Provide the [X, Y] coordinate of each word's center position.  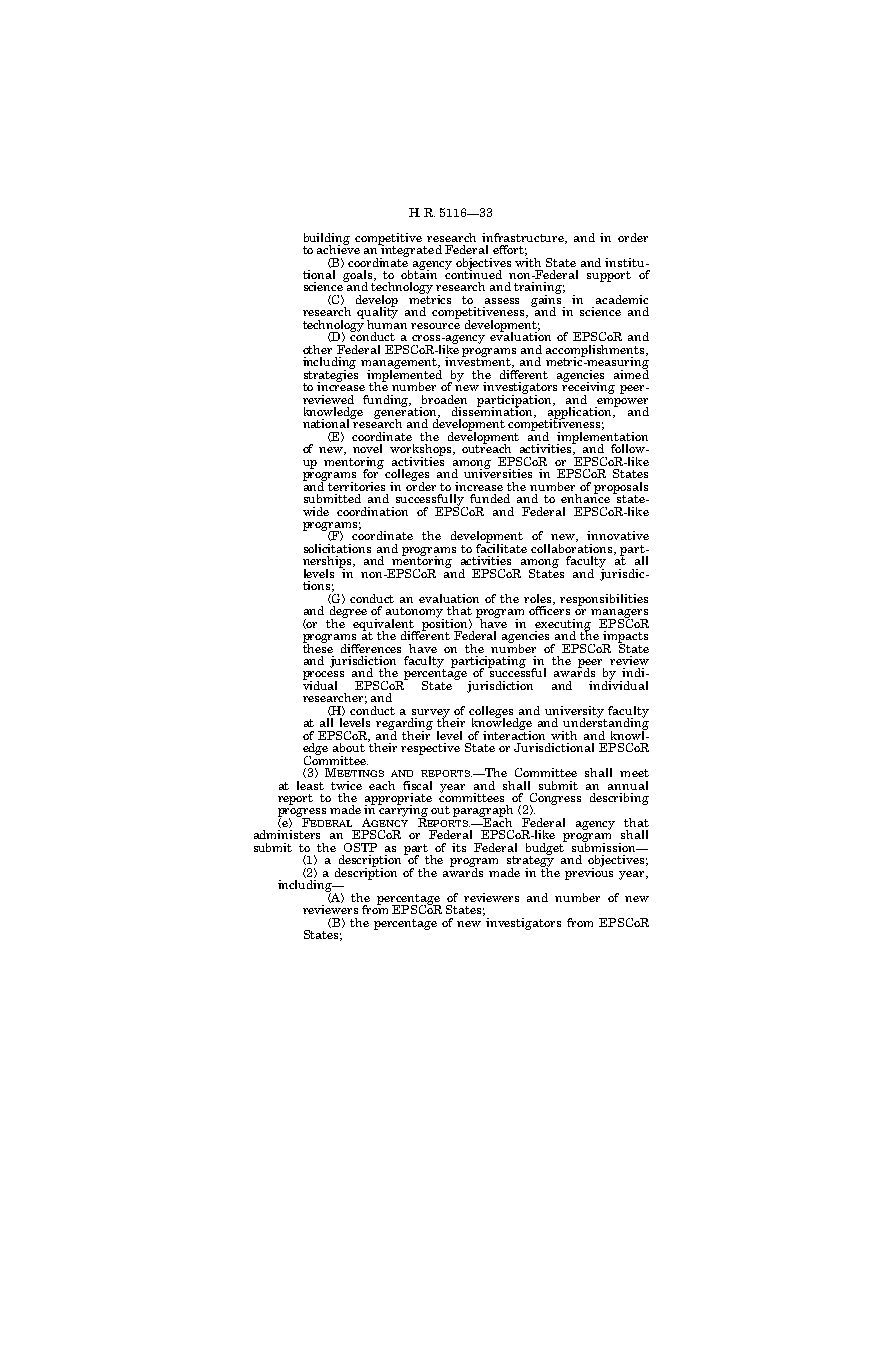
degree [348, 613]
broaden [444, 399]
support [609, 276]
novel [367, 448]
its [459, 847]
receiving [588, 388]
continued [473, 273]
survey [430, 714]
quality [377, 313]
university [575, 713]
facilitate [501, 547]
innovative [618, 535]
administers [287, 834]
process [323, 676]
